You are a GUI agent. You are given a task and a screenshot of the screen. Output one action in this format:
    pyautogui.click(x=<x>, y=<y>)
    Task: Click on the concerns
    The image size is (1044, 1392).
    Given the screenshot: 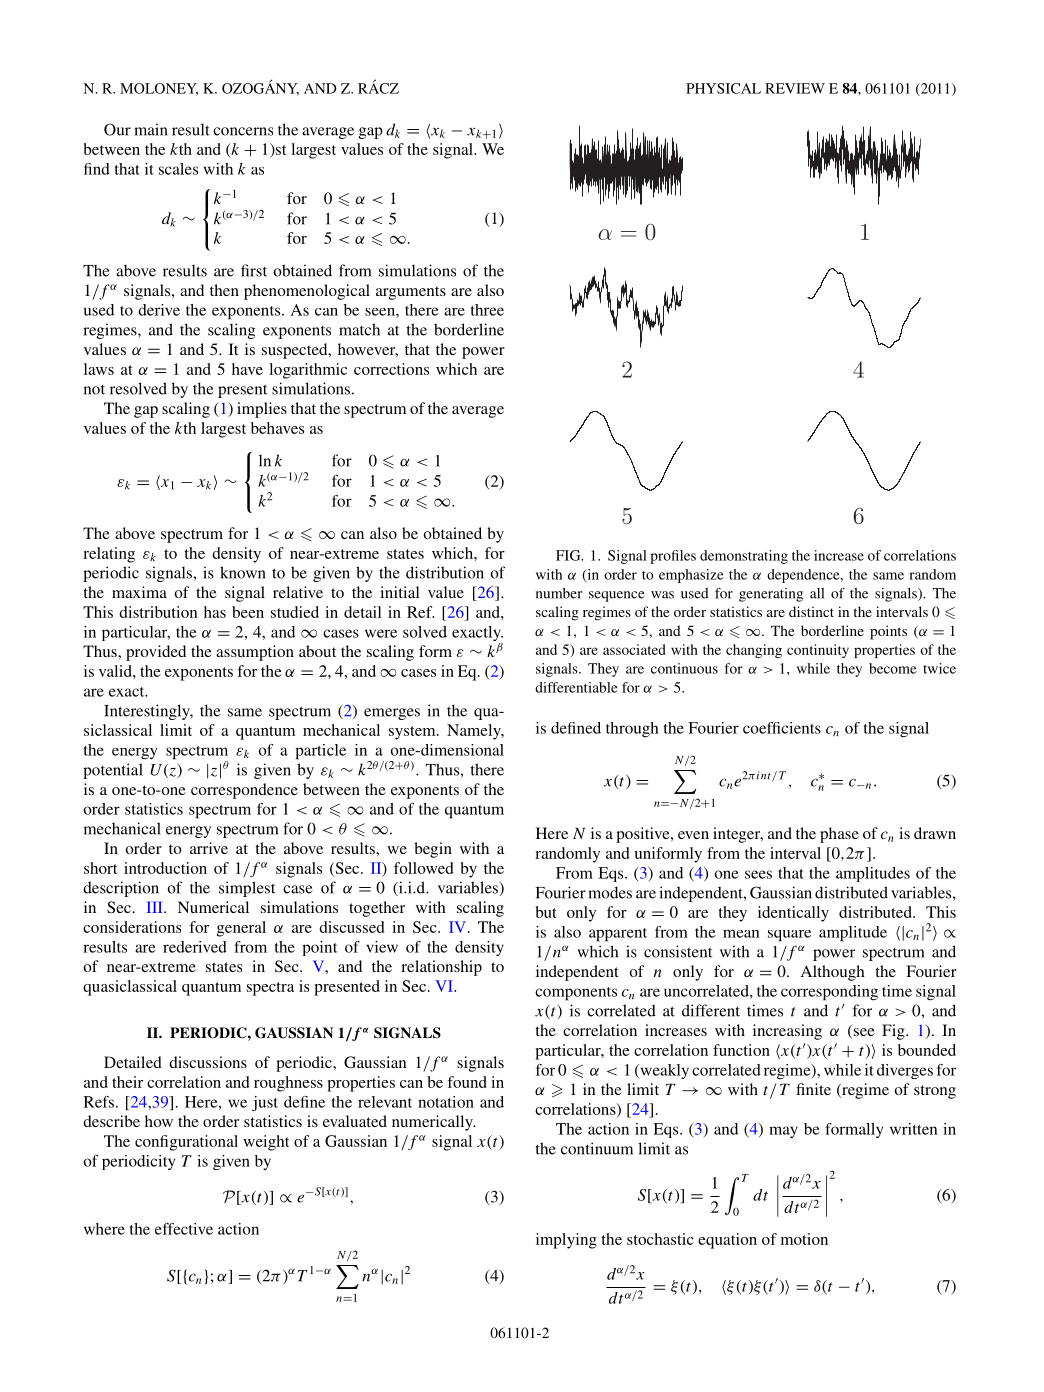 What is the action you would take?
    pyautogui.click(x=243, y=131)
